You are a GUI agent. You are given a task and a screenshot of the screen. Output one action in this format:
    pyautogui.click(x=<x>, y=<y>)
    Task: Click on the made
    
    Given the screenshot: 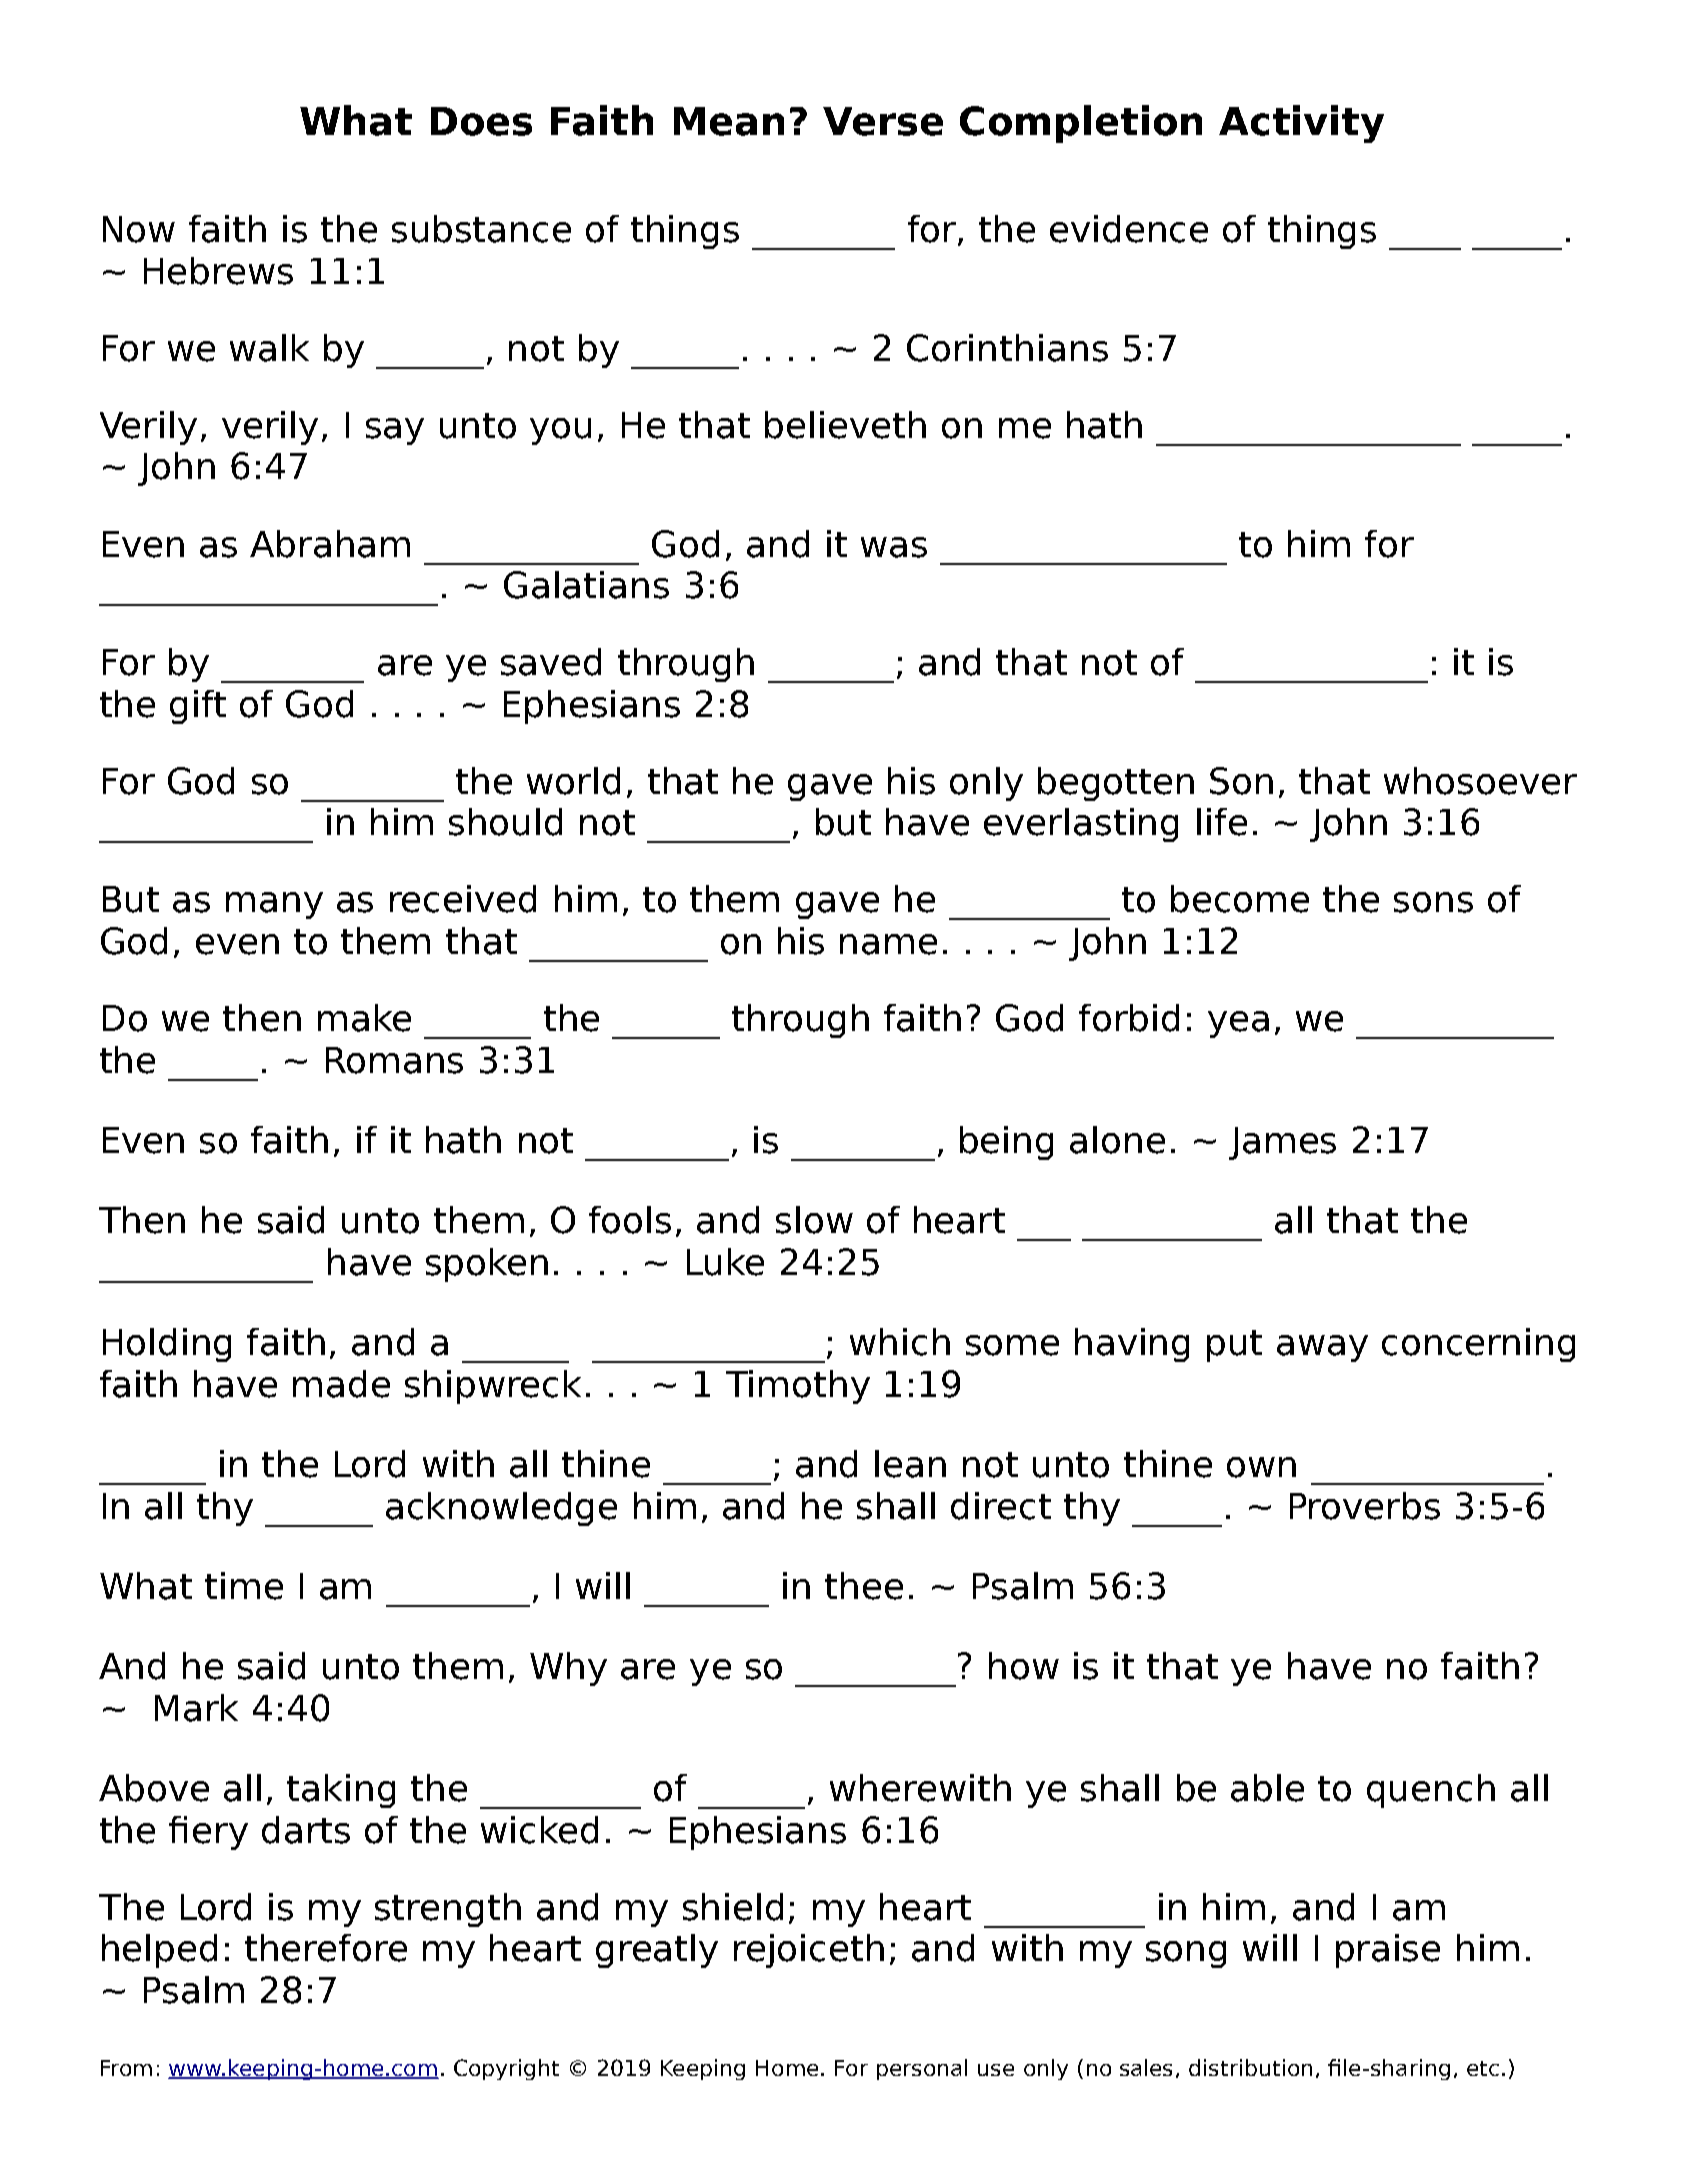 What is the action you would take?
    pyautogui.click(x=341, y=1384)
